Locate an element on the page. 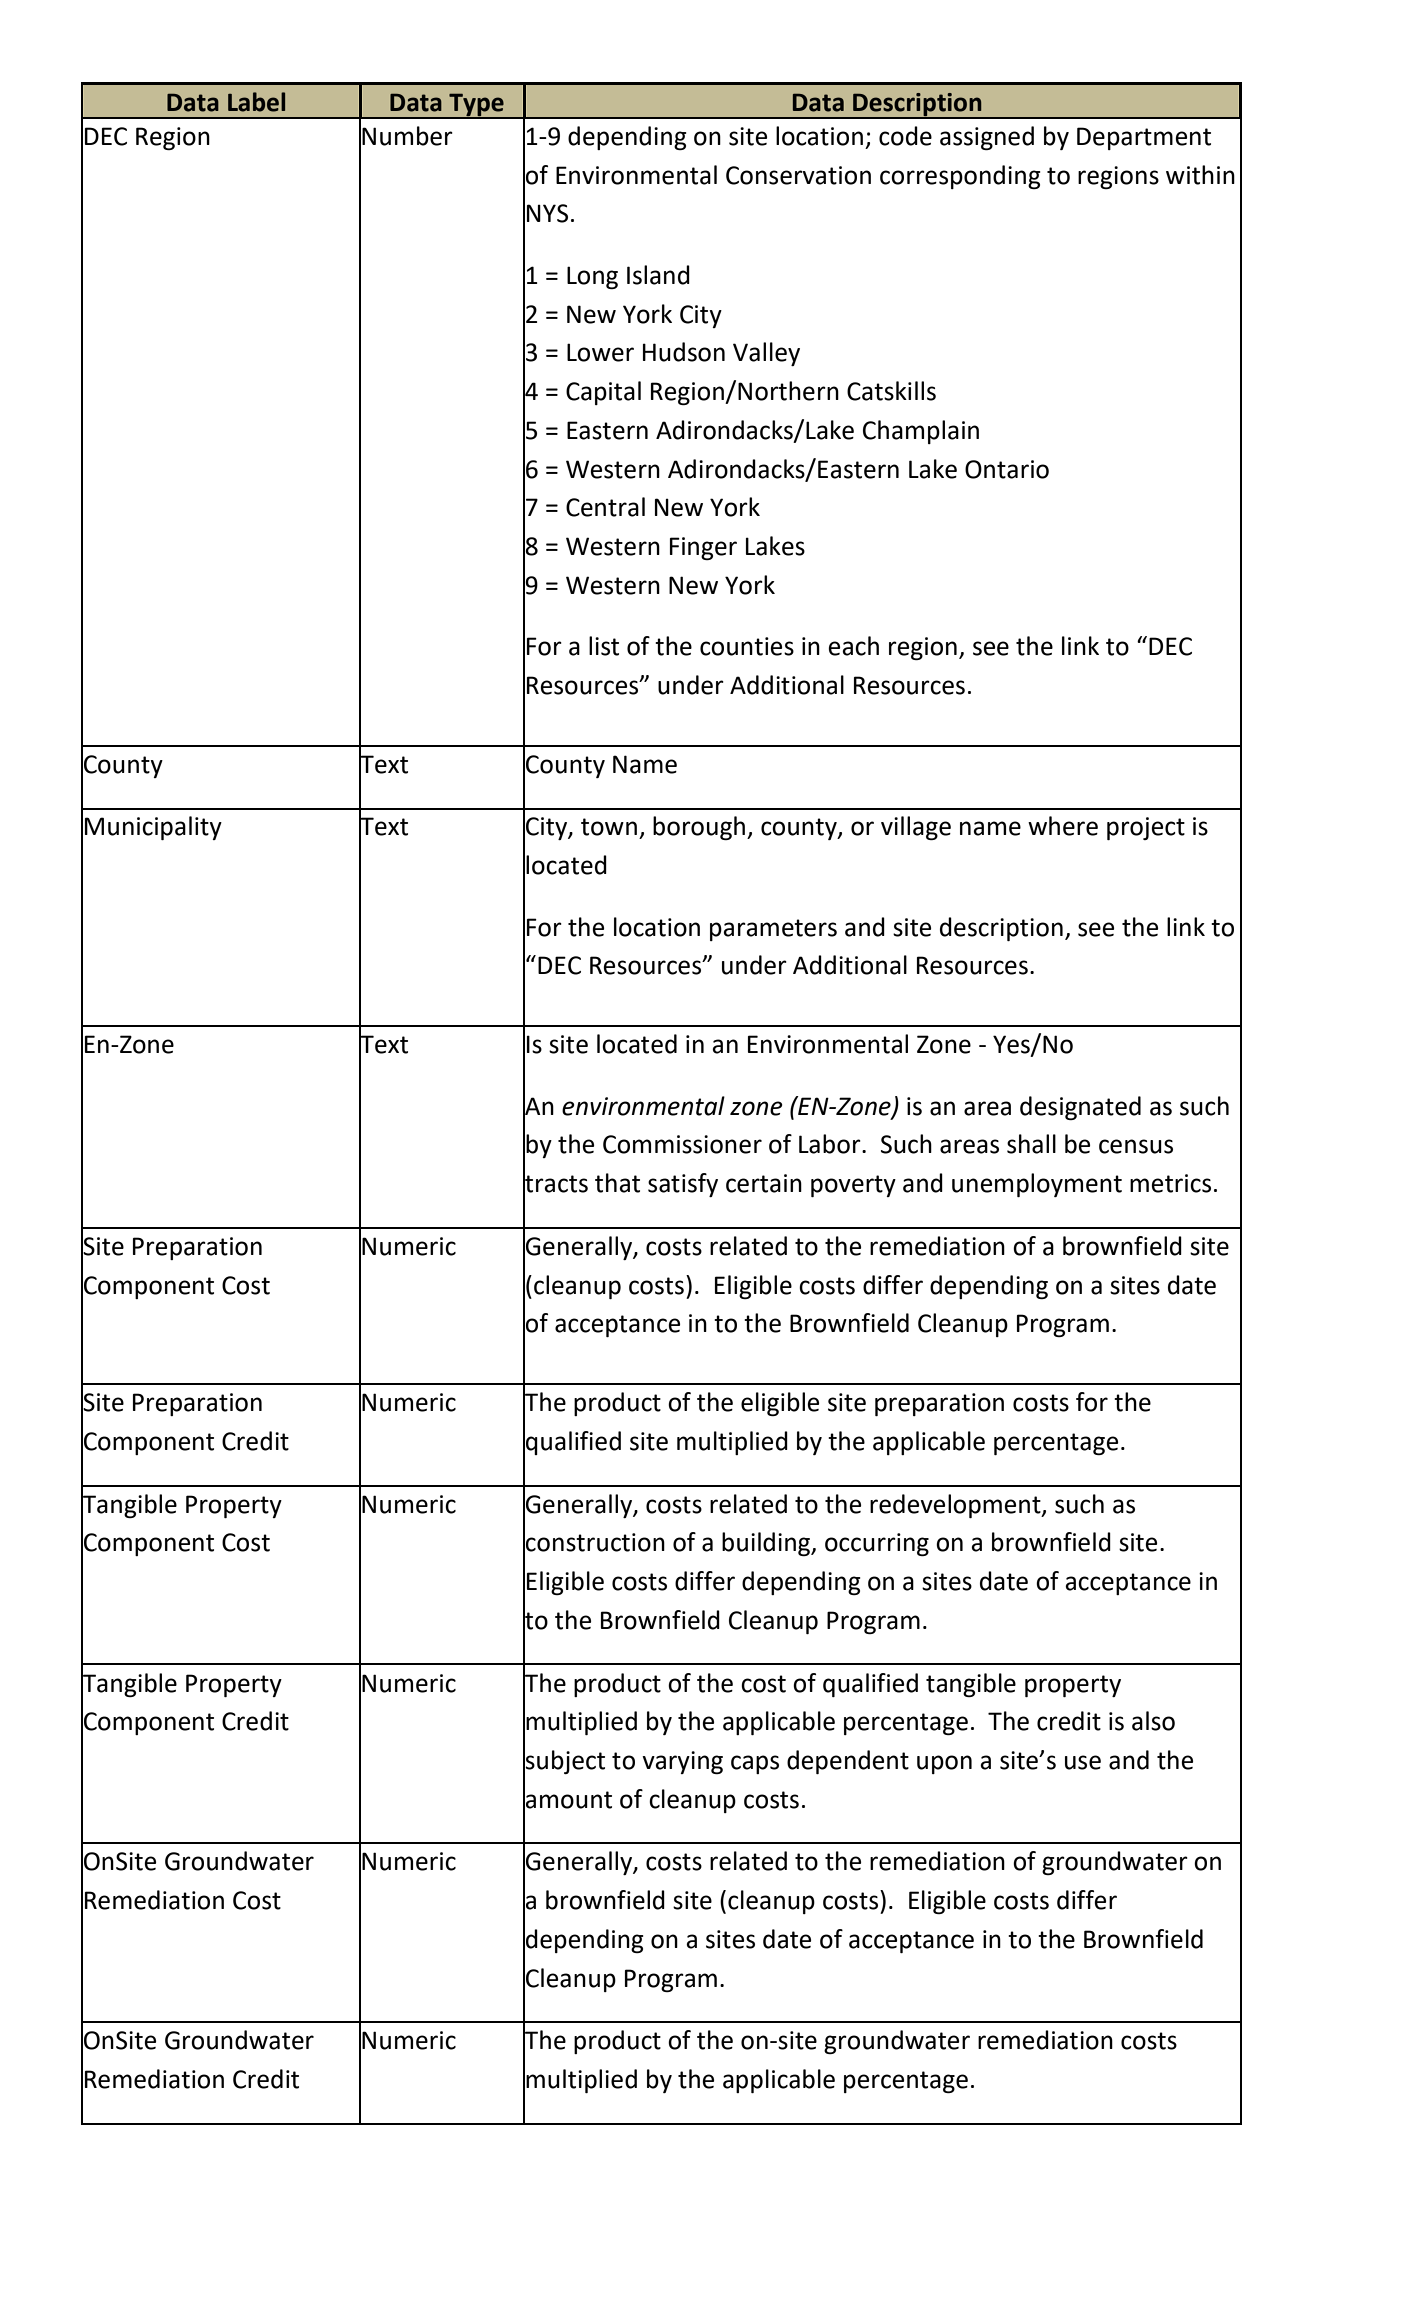  Label is located at coordinates (256, 102).
